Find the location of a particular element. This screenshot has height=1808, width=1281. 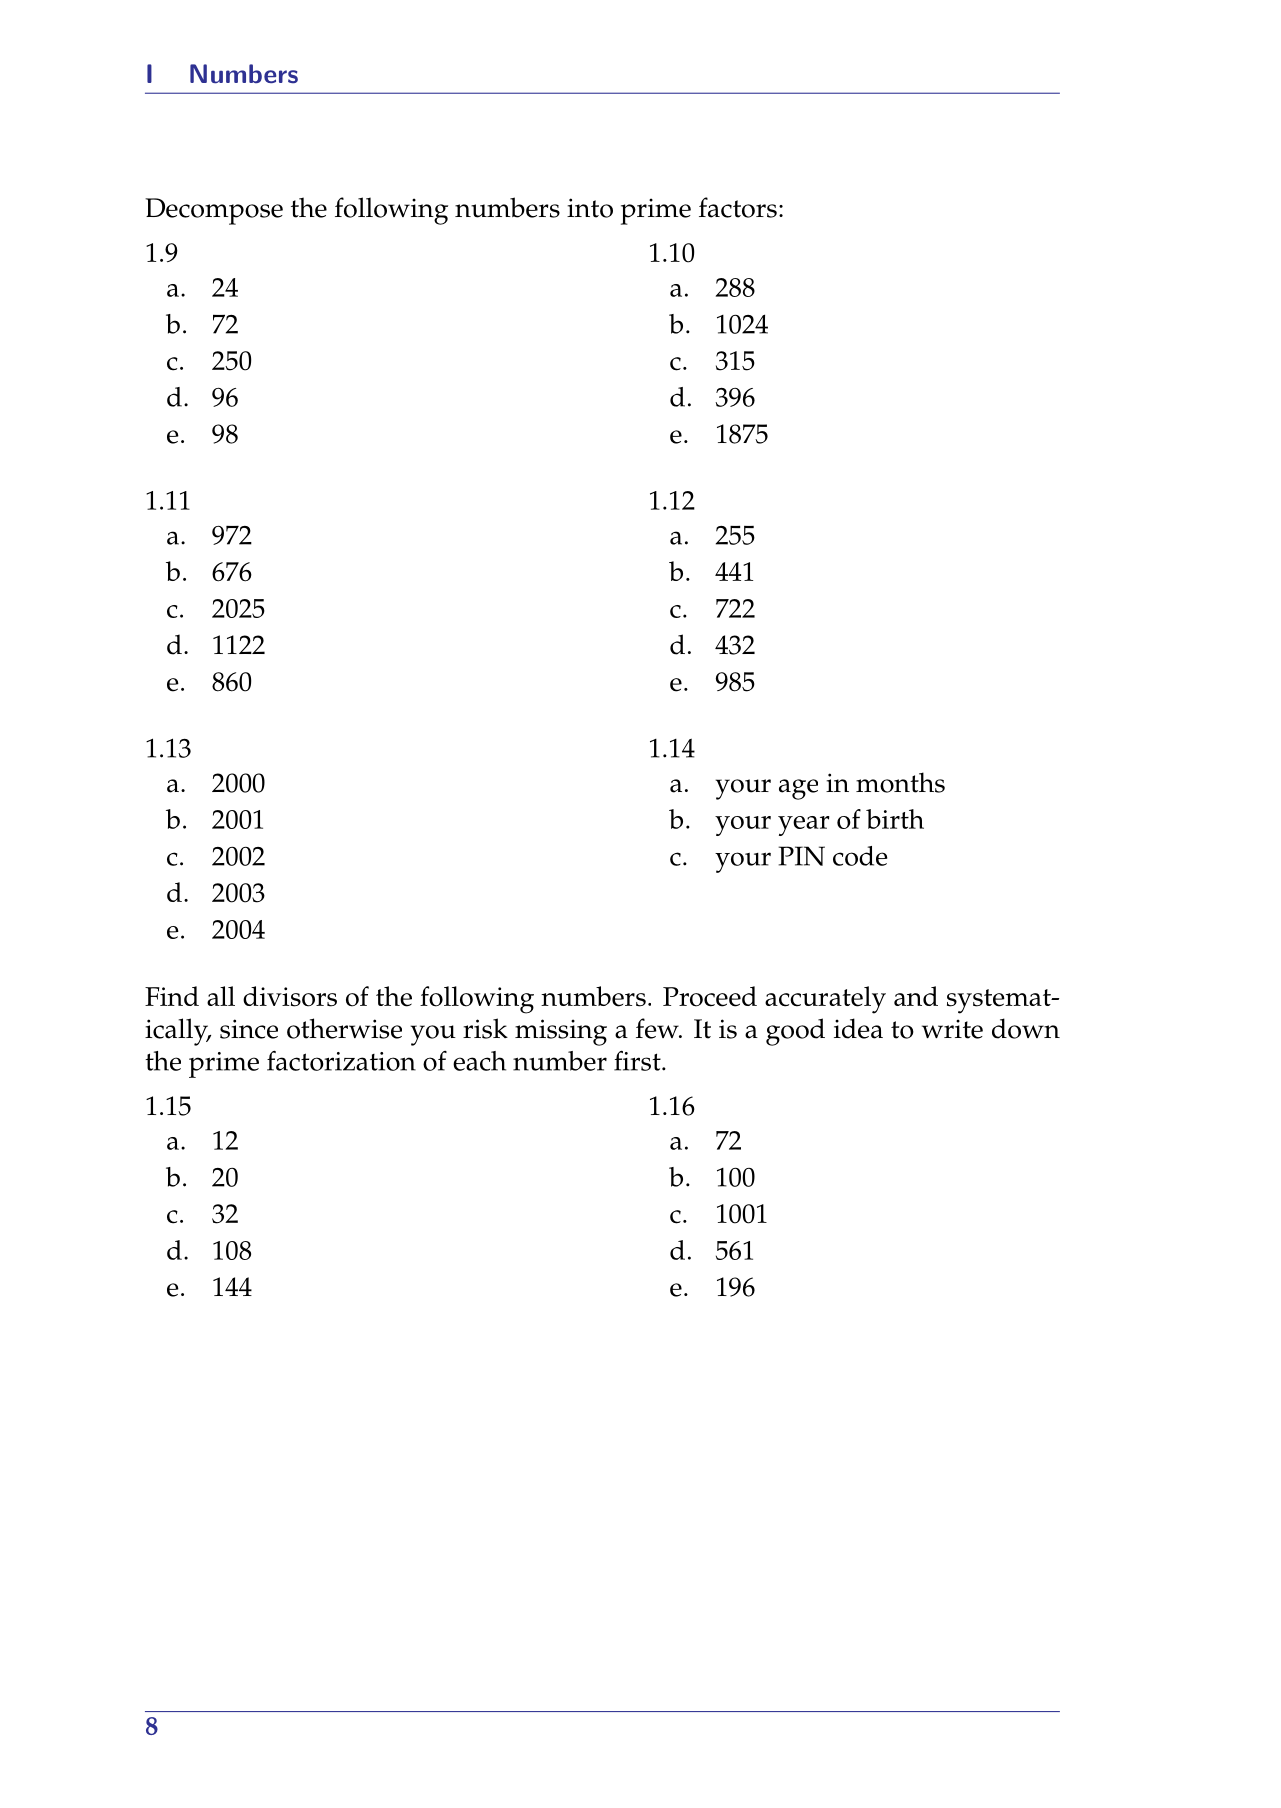

into is located at coordinates (590, 208).
